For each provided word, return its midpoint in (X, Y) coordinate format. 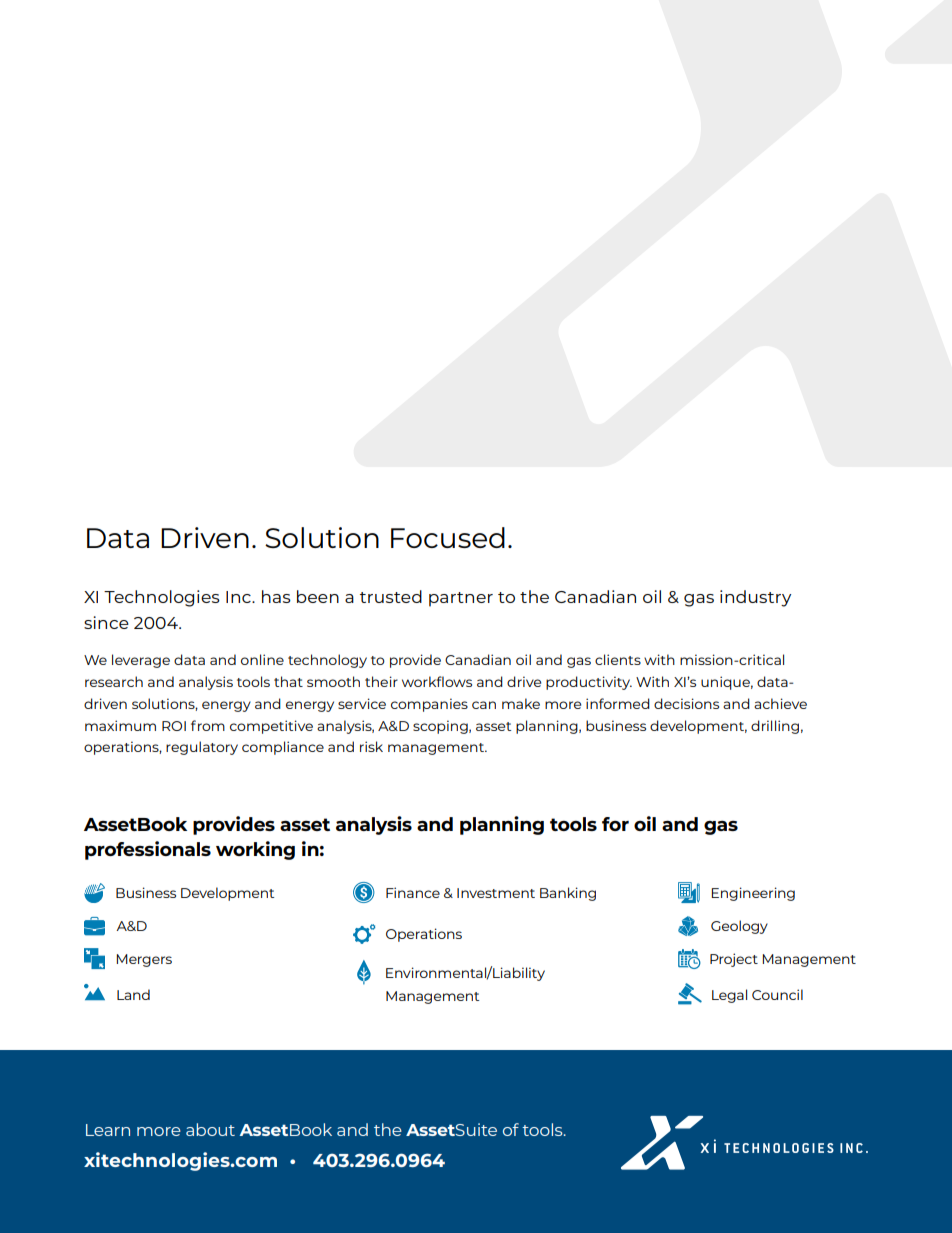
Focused (448, 537)
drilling (775, 727)
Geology (739, 927)
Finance (413, 892)
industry (755, 598)
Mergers (144, 960)
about (210, 1129)
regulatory (202, 748)
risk (371, 746)
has (276, 596)
